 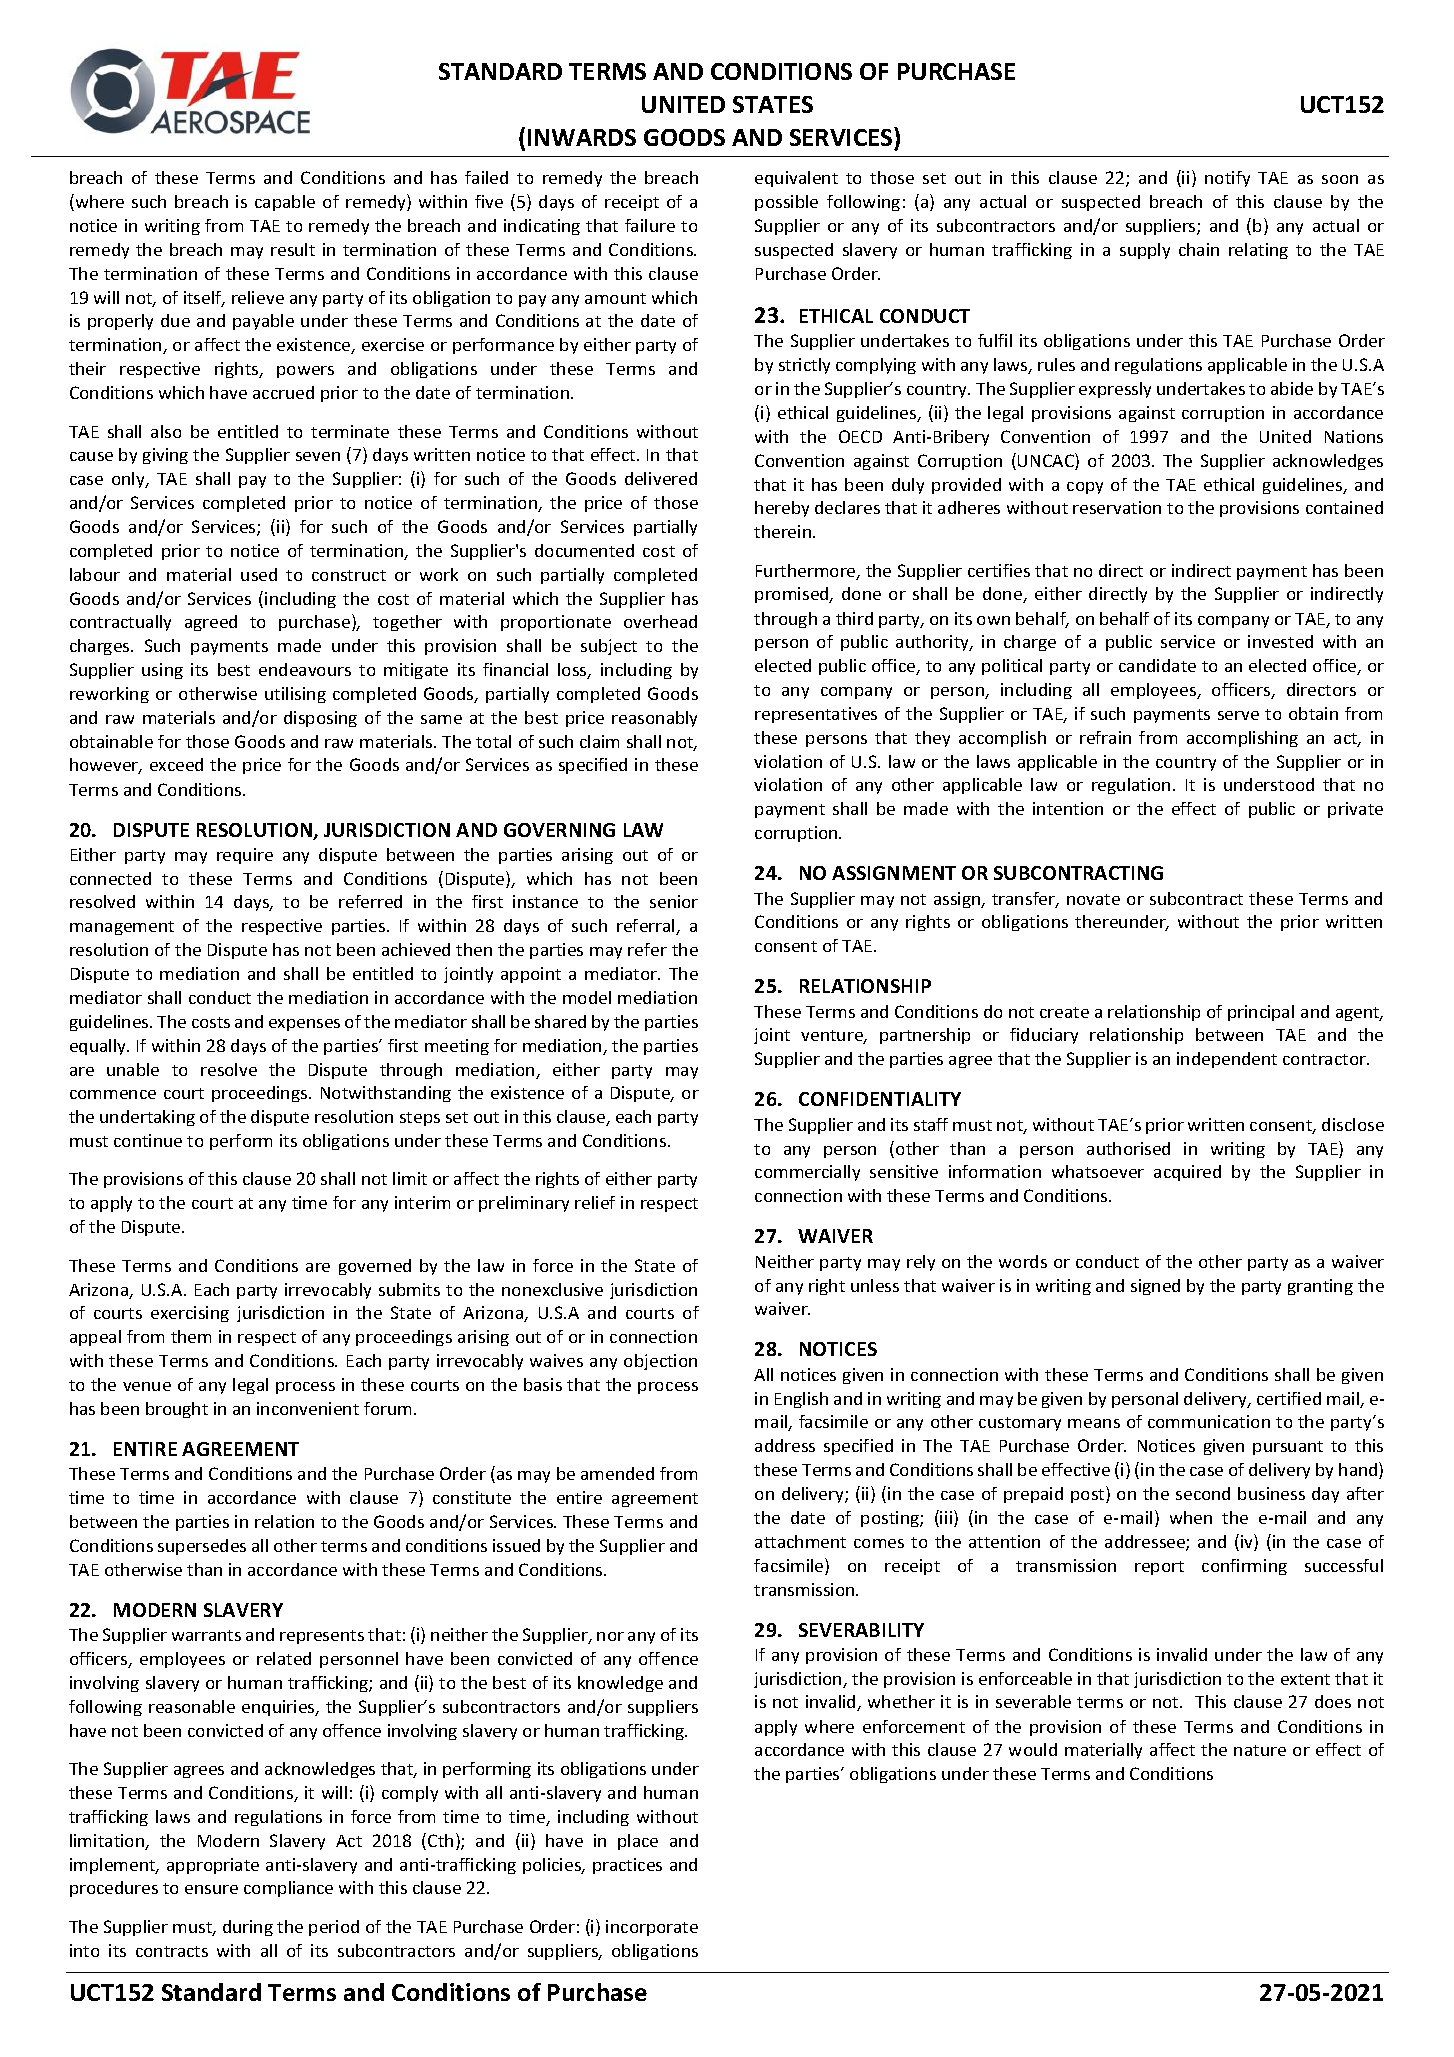 What do you see at coordinates (1155, 1287) in the screenshot?
I see `signed` at bounding box center [1155, 1287].
